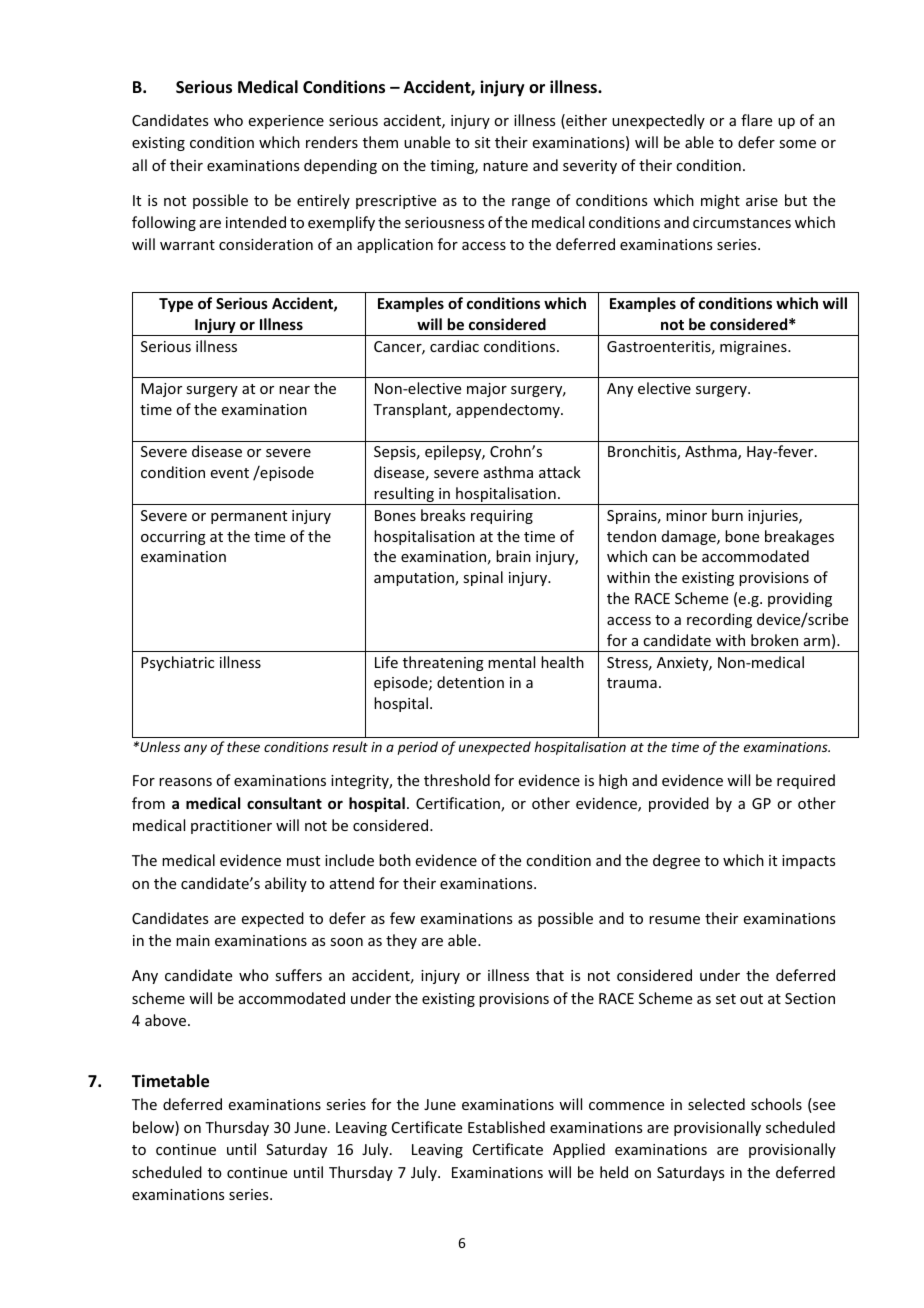 The height and width of the screenshot is (1308, 924). What do you see at coordinates (509, 410) in the screenshot?
I see `appendectomy` at bounding box center [509, 410].
